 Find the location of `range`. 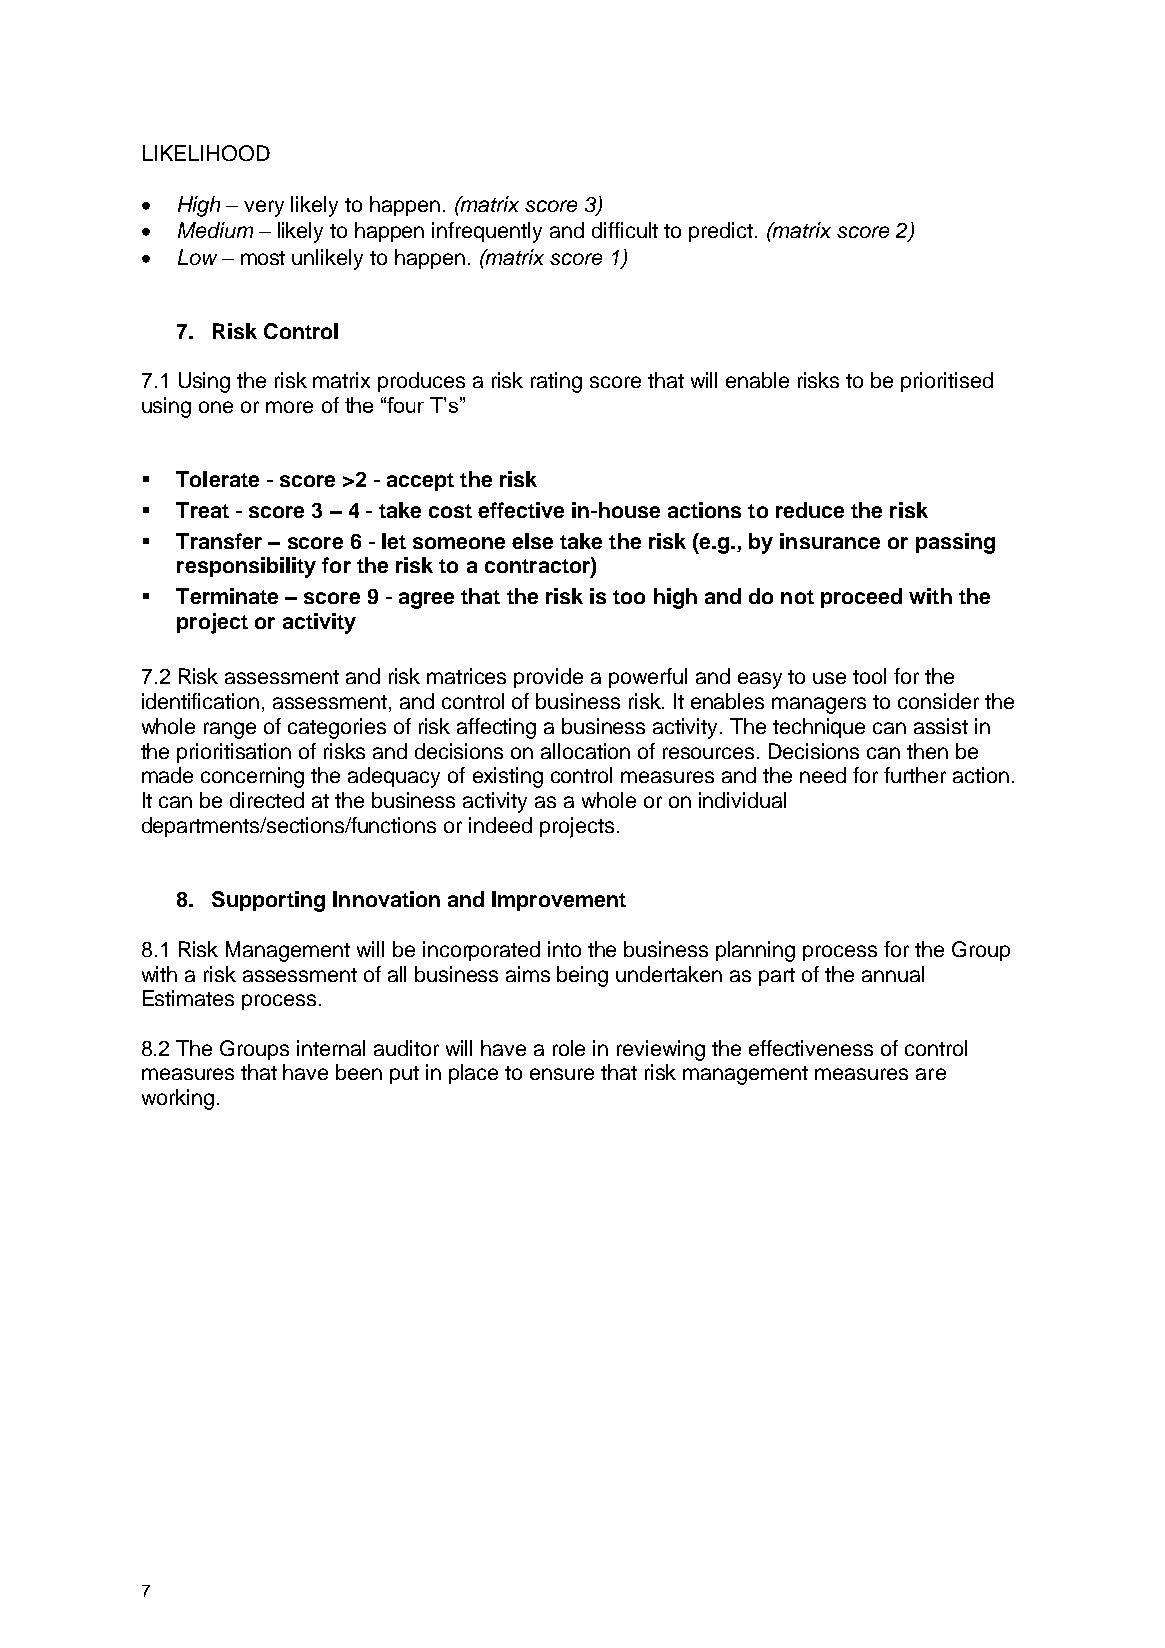

range is located at coordinates (230, 730).
